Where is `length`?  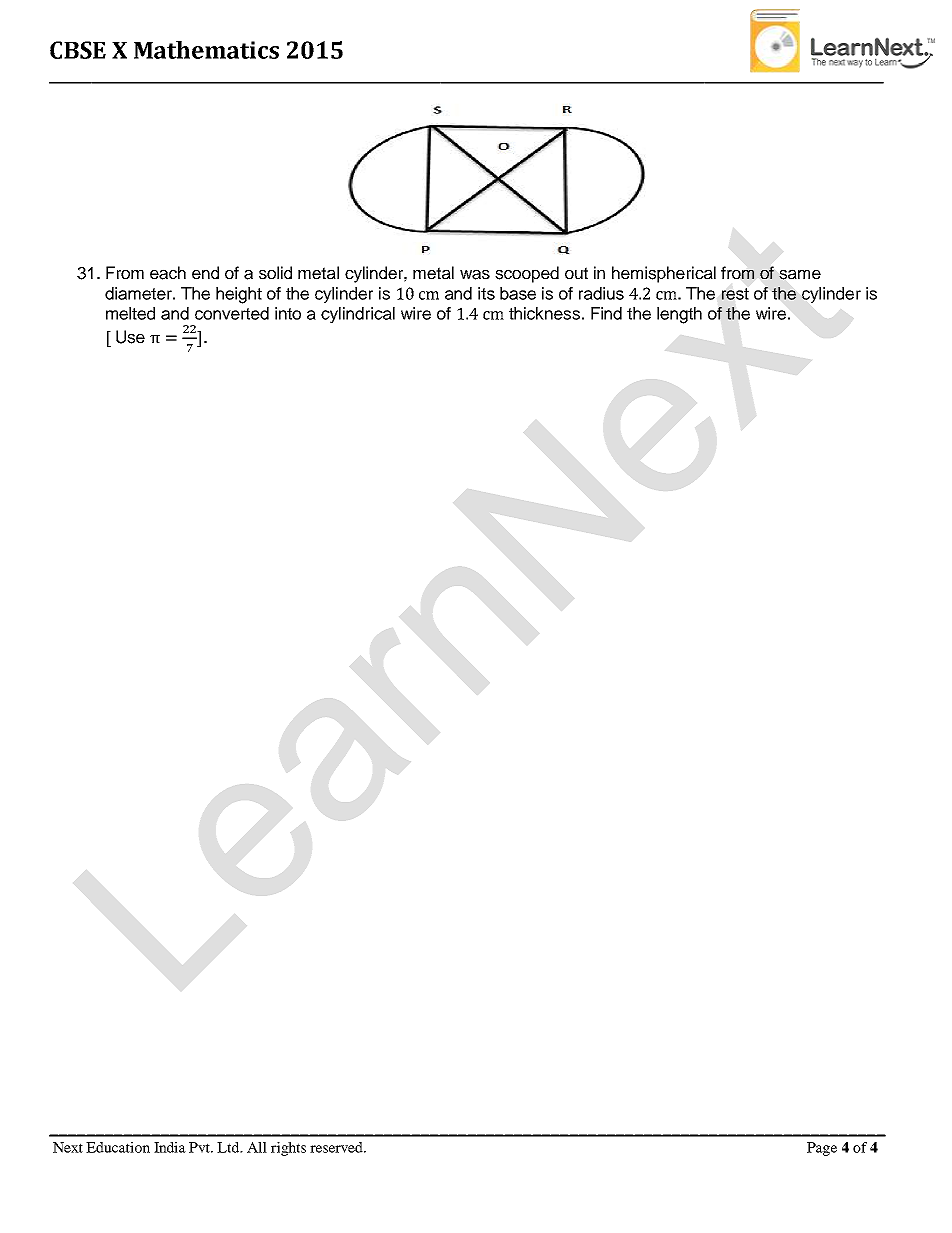 length is located at coordinates (679, 315).
